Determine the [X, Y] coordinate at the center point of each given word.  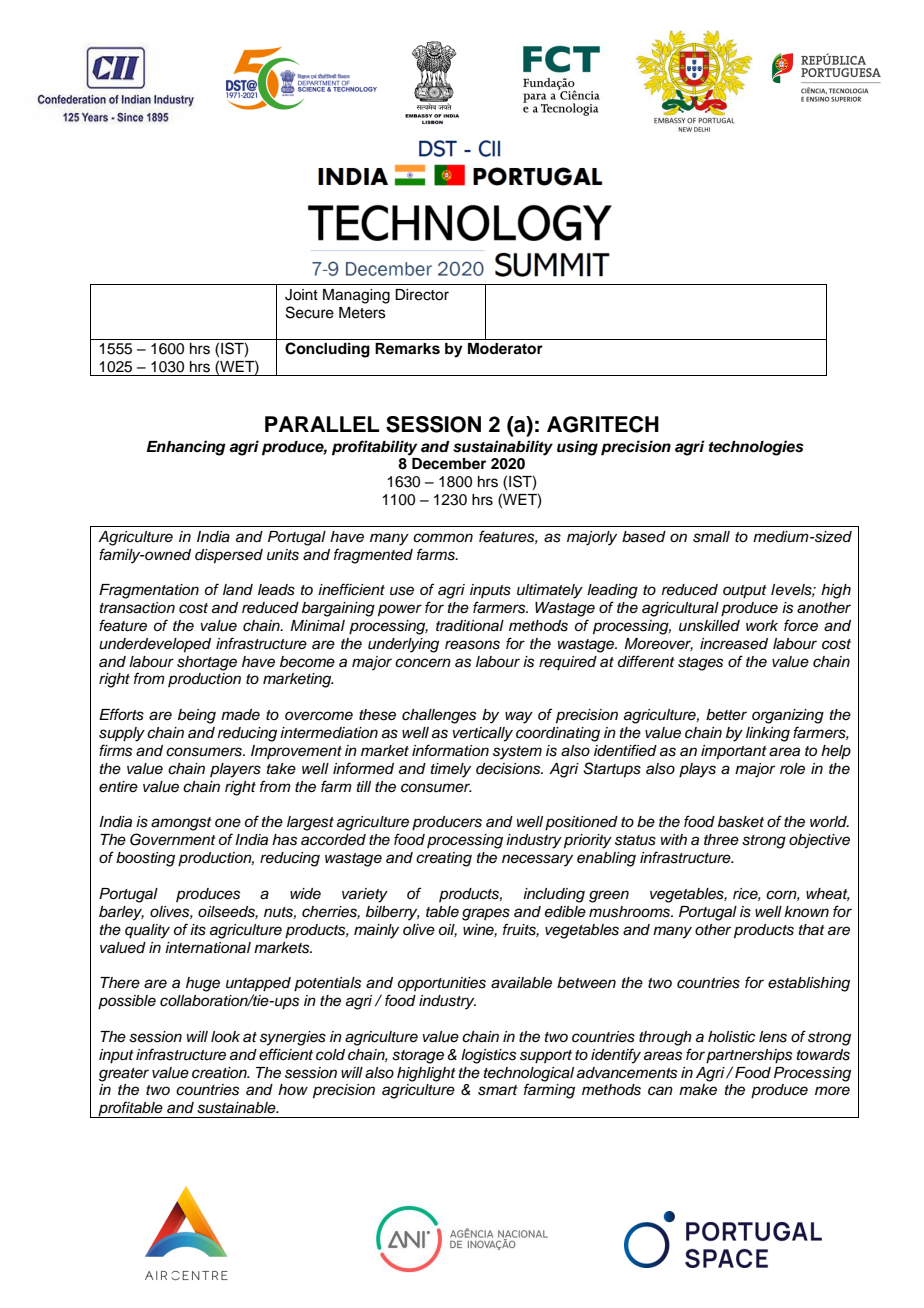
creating [444, 859]
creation [220, 1073]
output [745, 592]
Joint [301, 295]
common [443, 537]
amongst [181, 824]
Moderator [505, 349]
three [721, 839]
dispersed [229, 556]
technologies [756, 448]
